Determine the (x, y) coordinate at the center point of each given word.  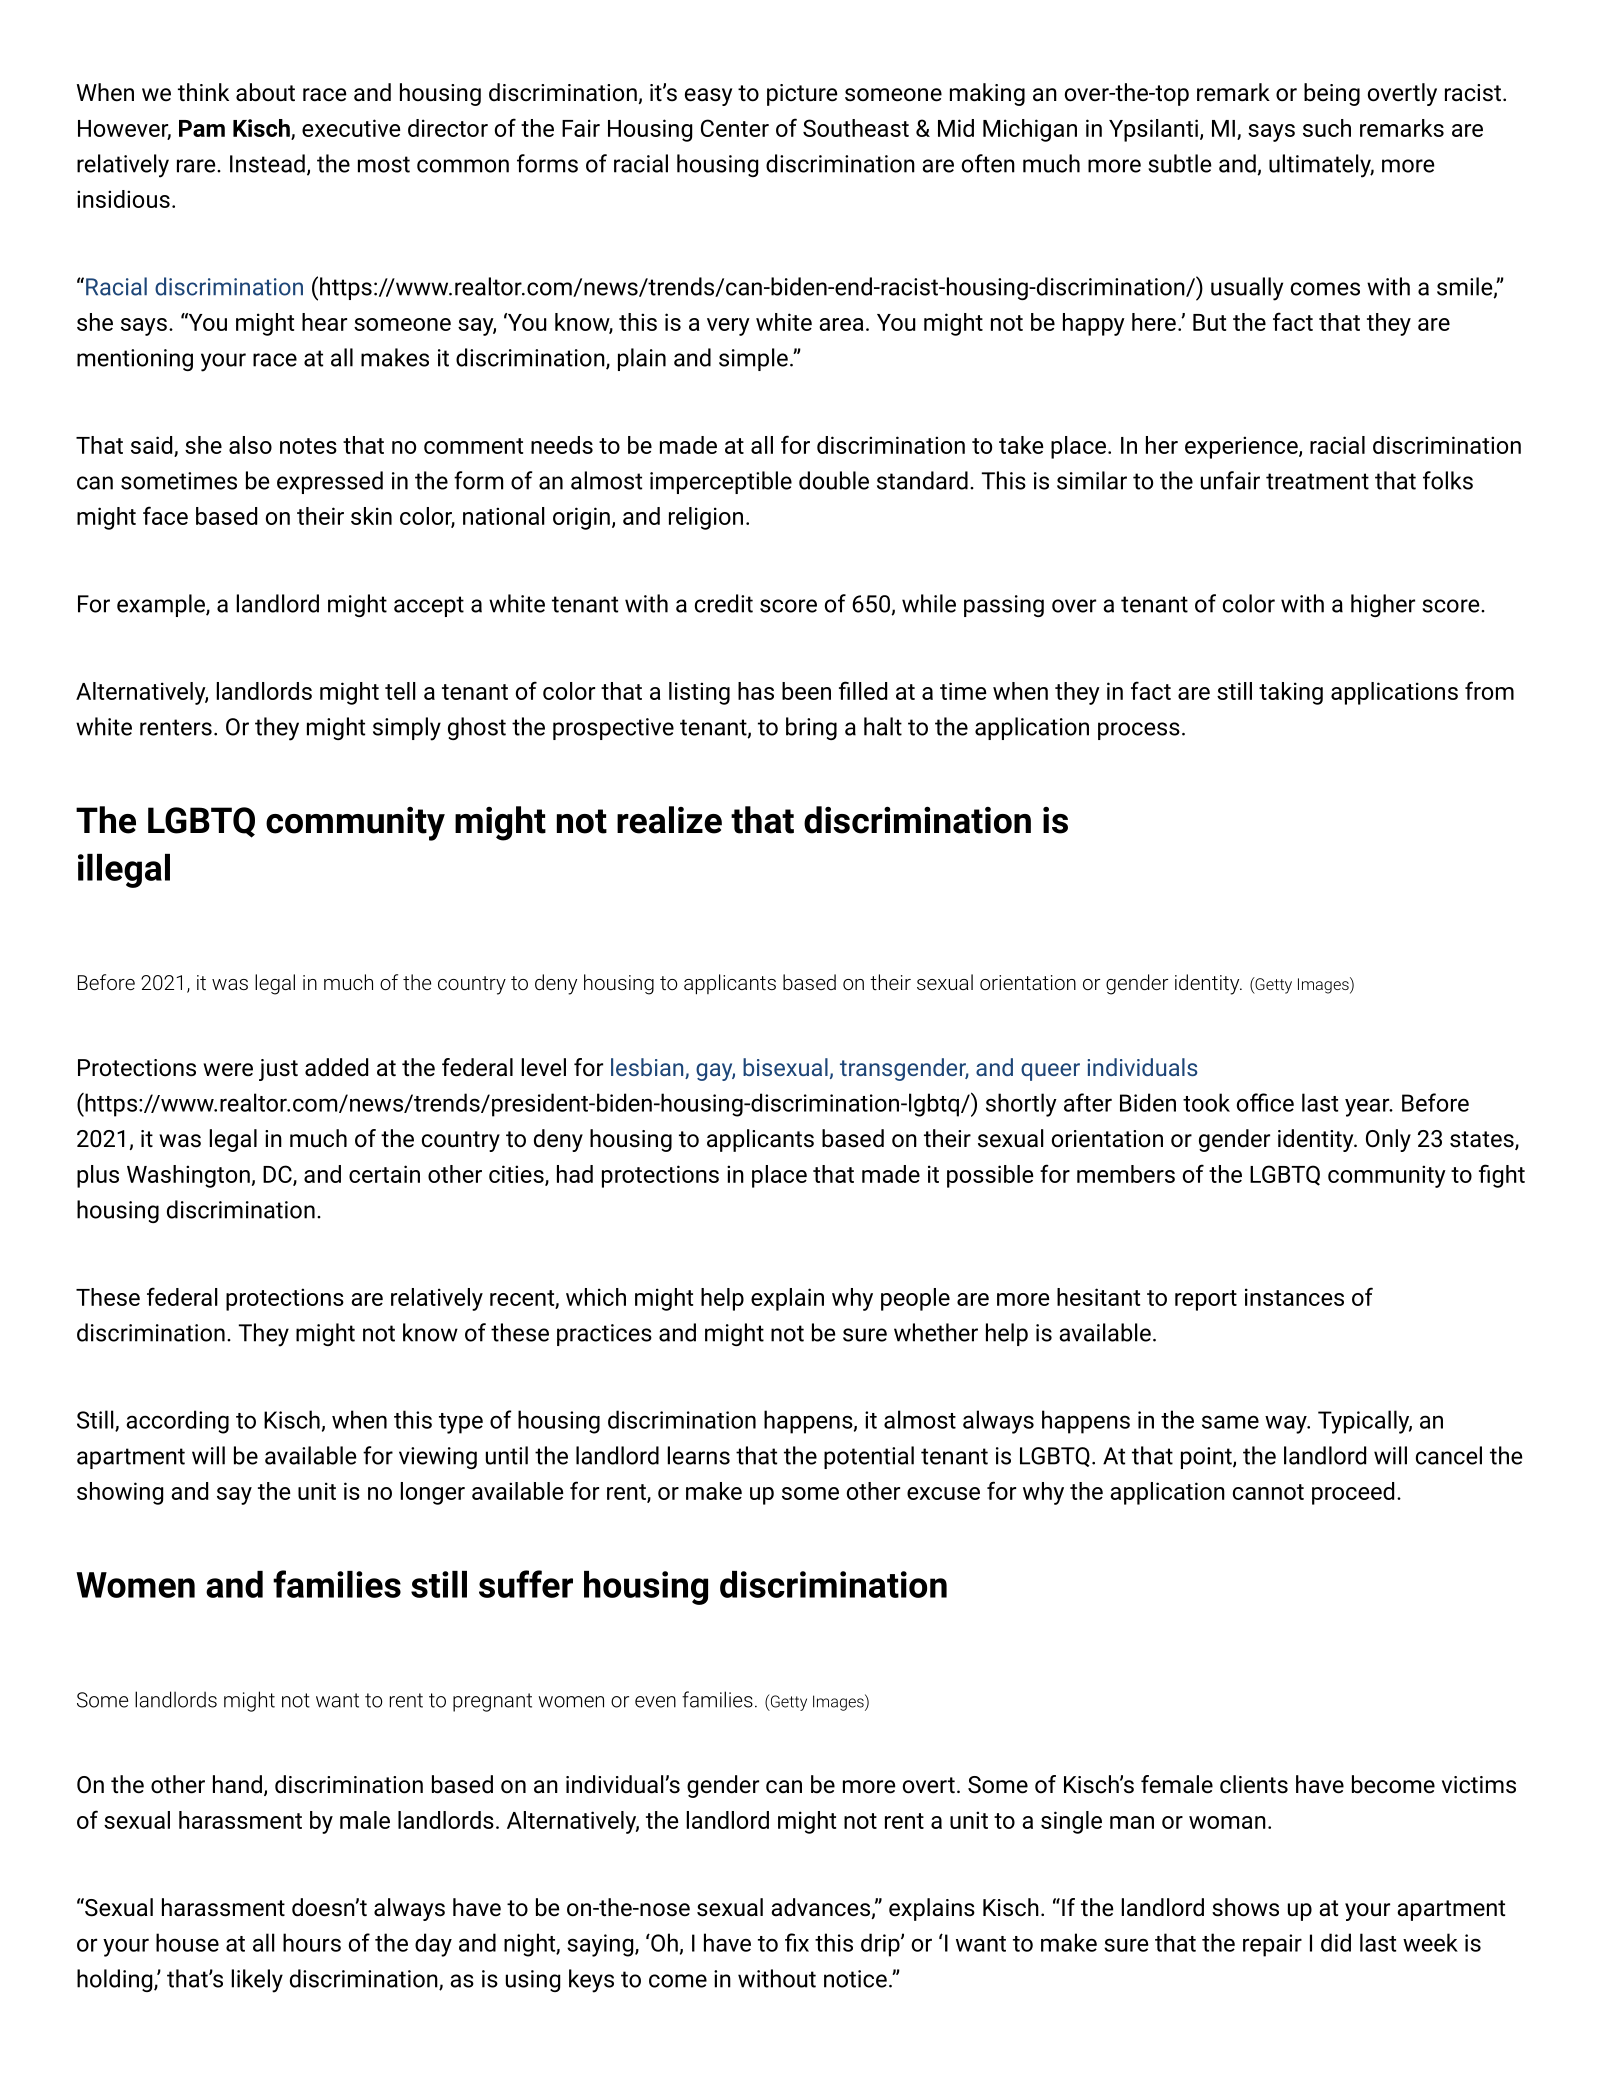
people (915, 1299)
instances (1294, 1297)
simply (407, 729)
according (178, 1422)
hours (312, 1942)
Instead (267, 163)
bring (811, 728)
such (1327, 128)
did (1336, 1942)
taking (1291, 693)
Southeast (856, 128)
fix (797, 1942)
